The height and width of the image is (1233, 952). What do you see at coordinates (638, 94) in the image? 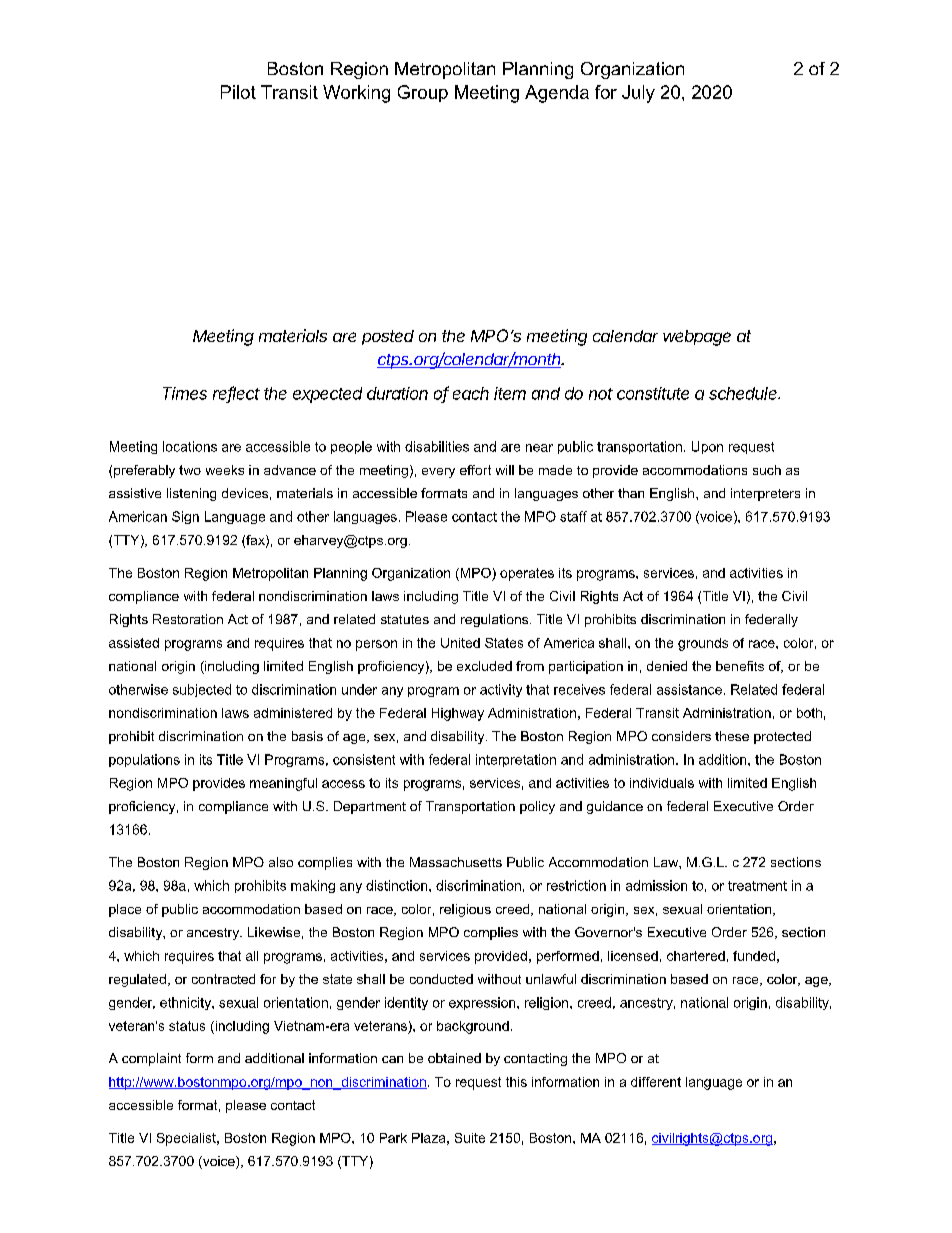
I see `July` at bounding box center [638, 94].
